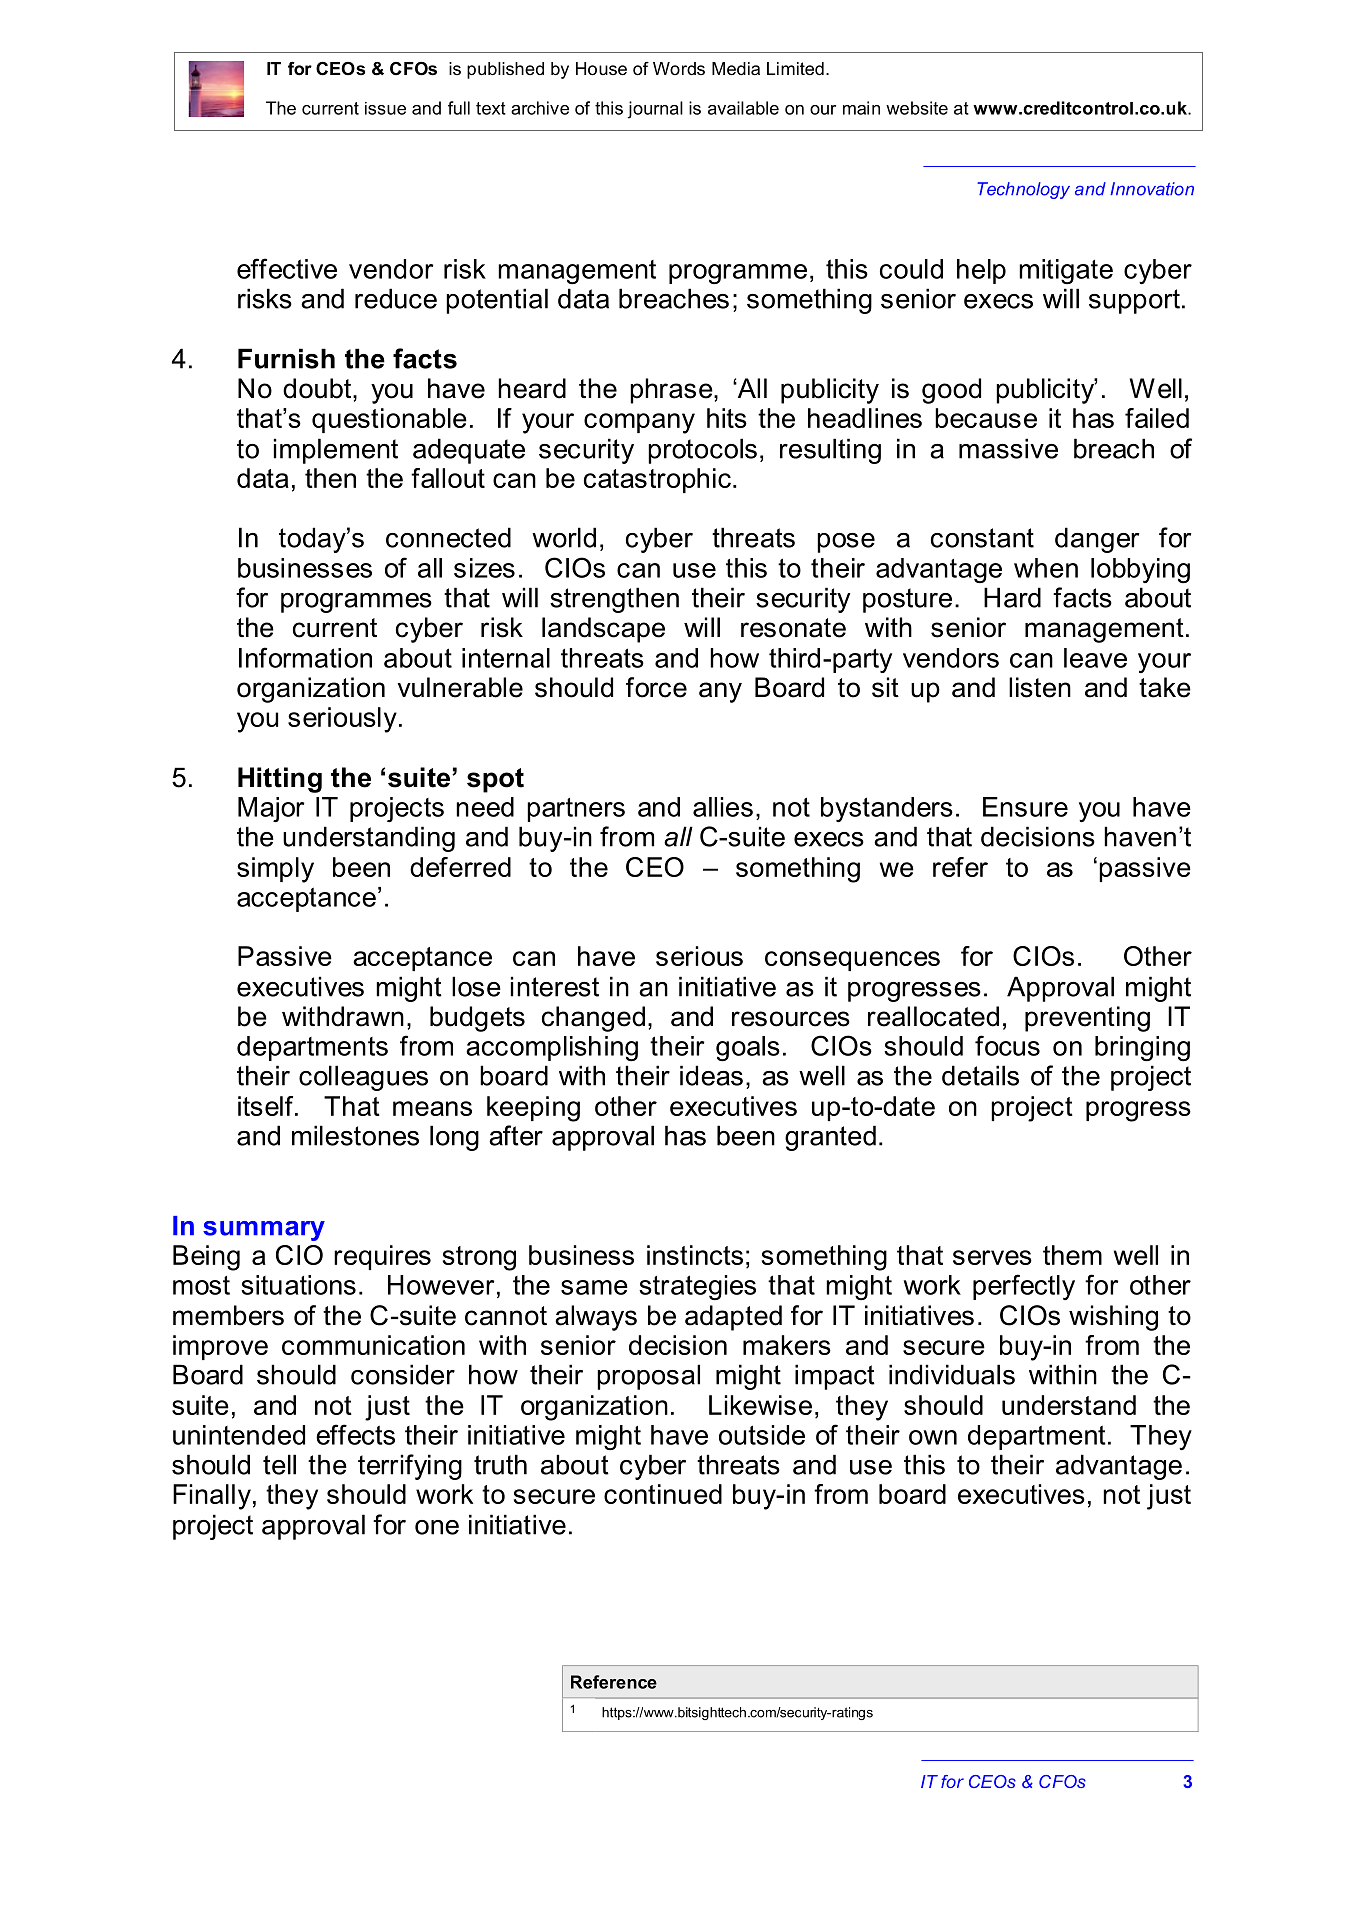 This screenshot has width=1363, height=1927. I want to click on colleagues, so click(363, 1078).
